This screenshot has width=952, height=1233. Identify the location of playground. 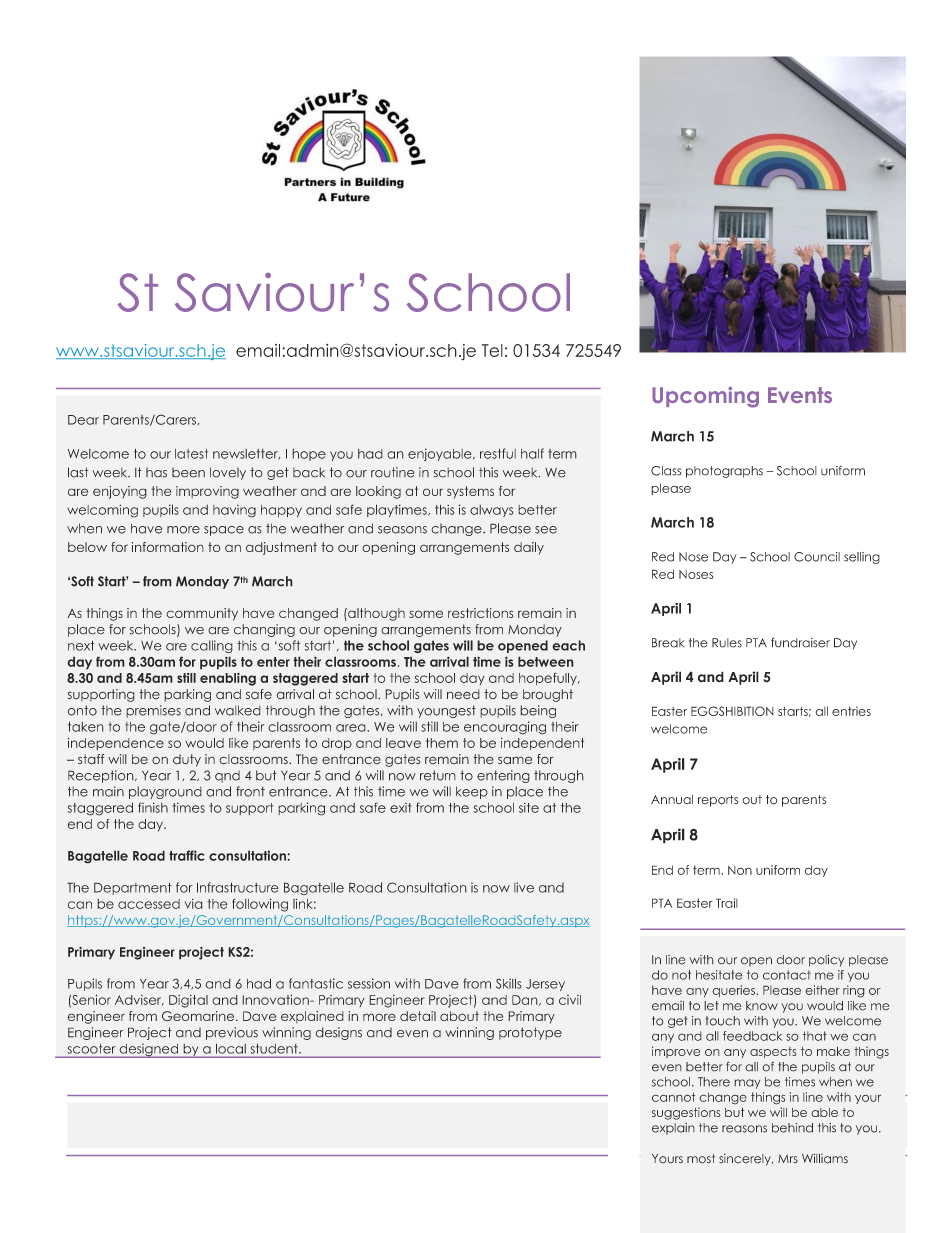
(165, 792).
